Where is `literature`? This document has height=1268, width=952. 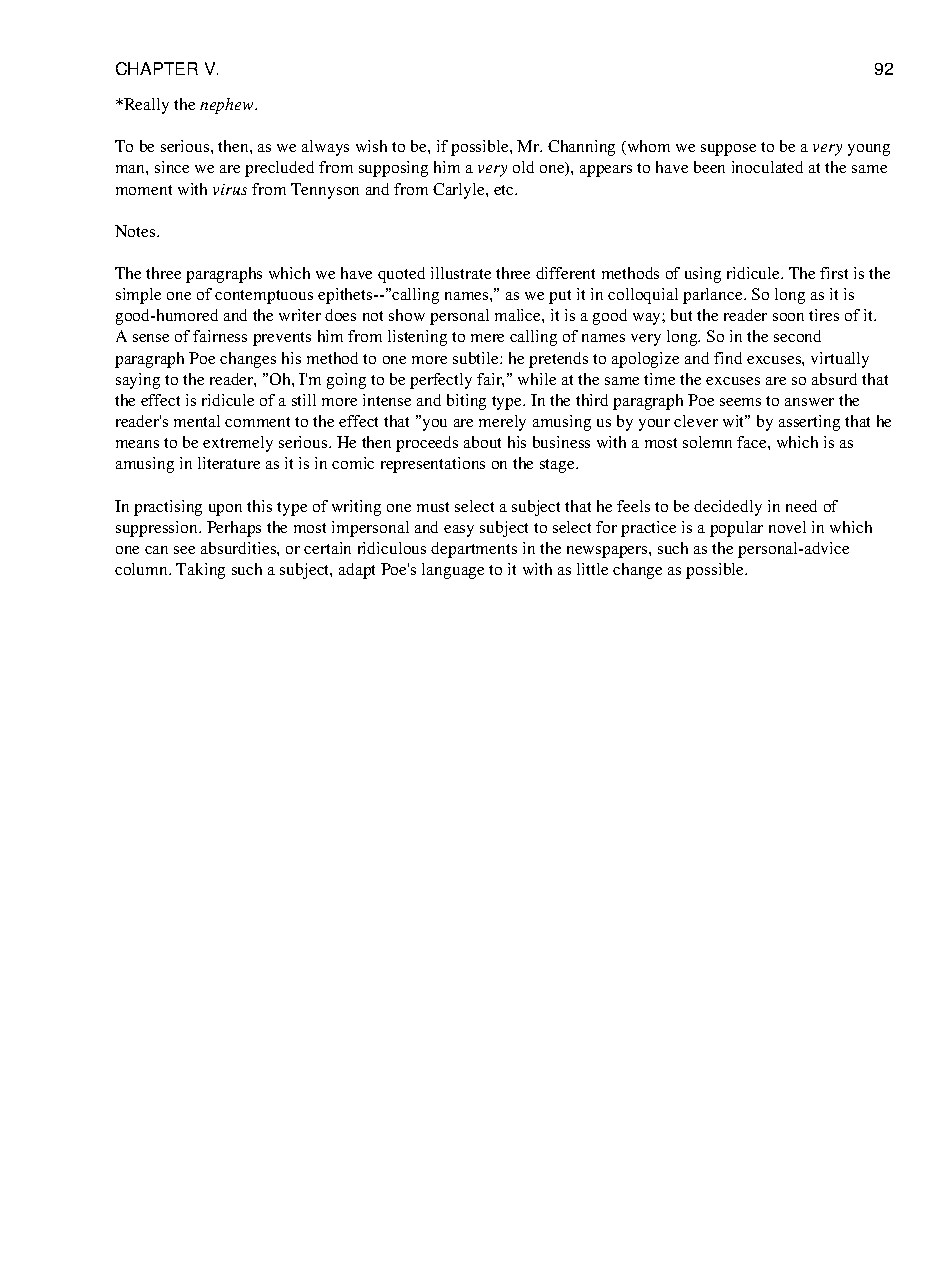 literature is located at coordinates (229, 463).
